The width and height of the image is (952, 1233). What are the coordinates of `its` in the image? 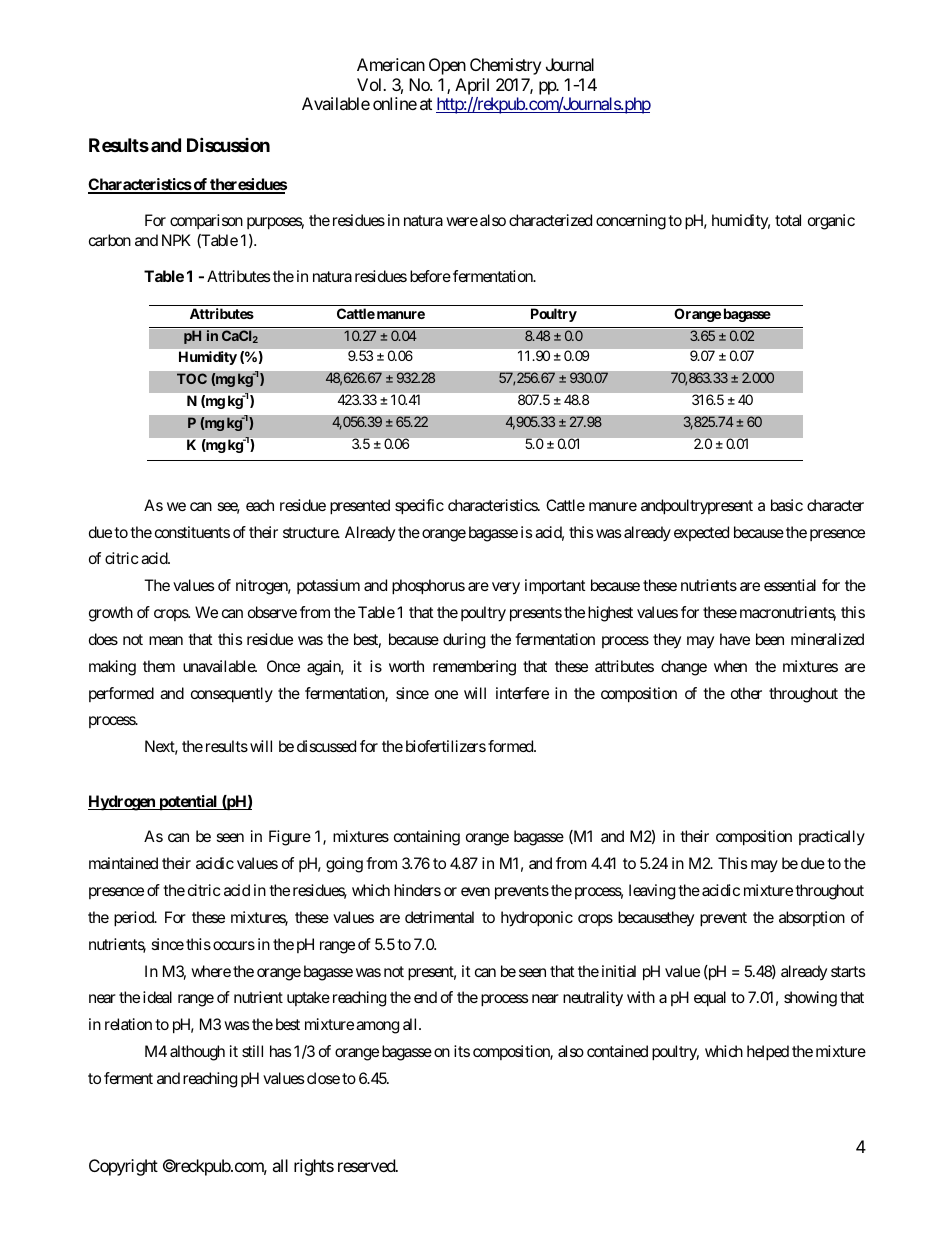 It's located at (462, 1051).
